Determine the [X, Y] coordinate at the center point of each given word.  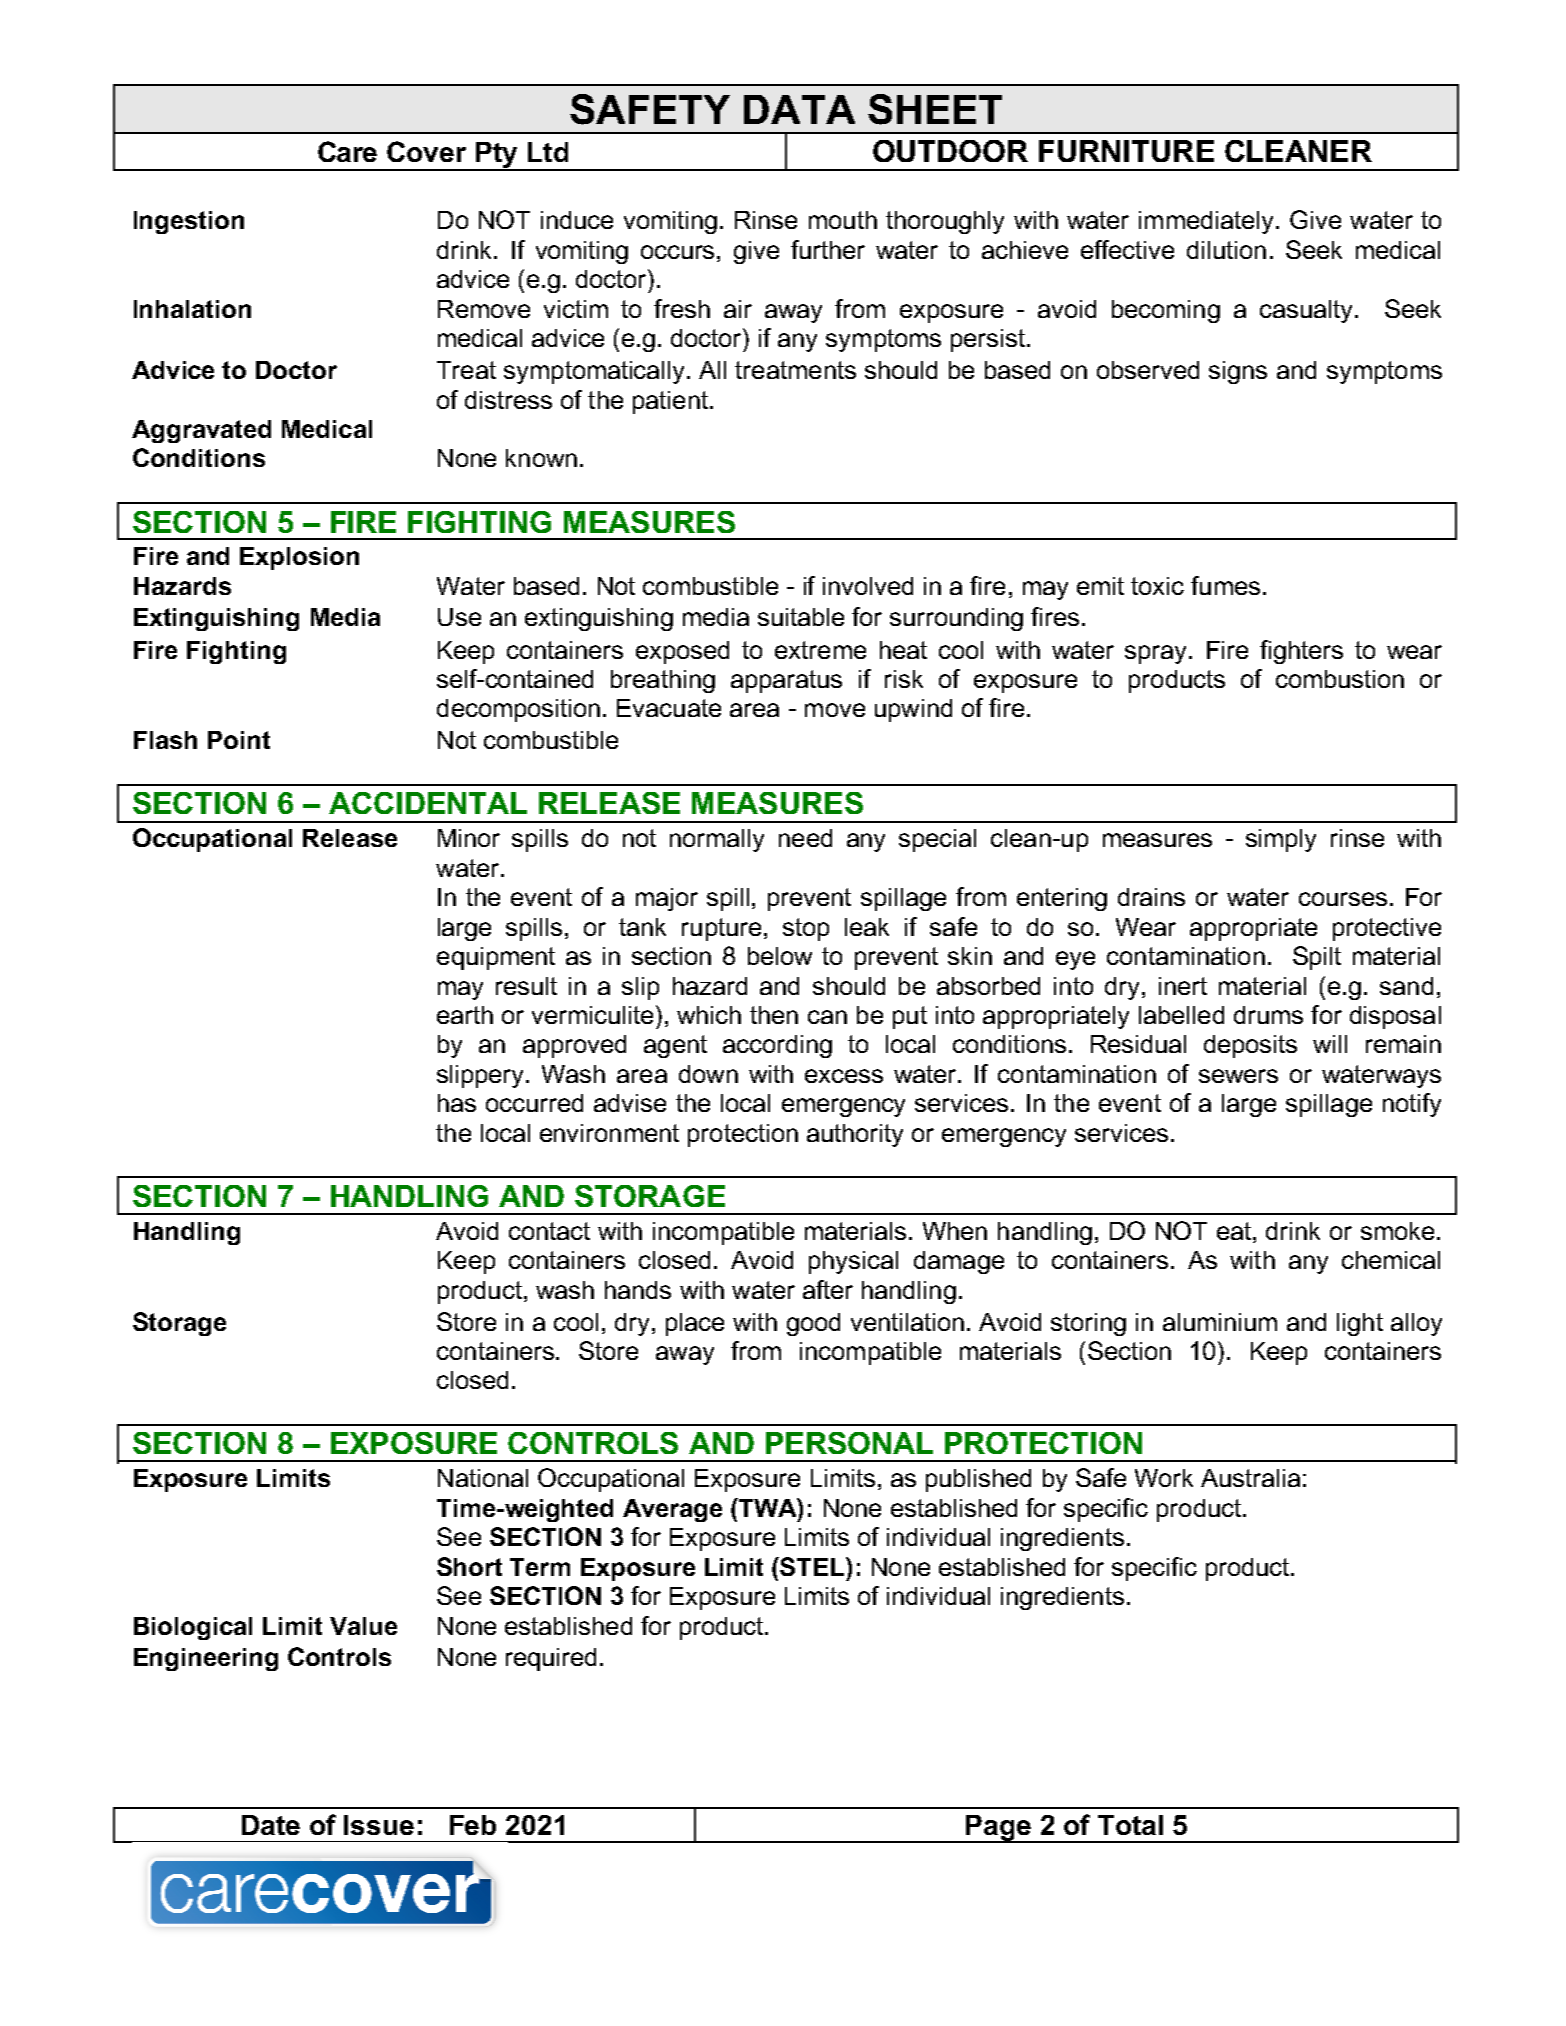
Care [347, 151]
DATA [799, 109]
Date [271, 1825]
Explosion [299, 558]
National [483, 1478]
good [813, 1324]
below [780, 956]
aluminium [1220, 1322]
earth [465, 1015]
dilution [1226, 250]
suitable [801, 617]
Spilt [1317, 958]
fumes [1225, 585]
